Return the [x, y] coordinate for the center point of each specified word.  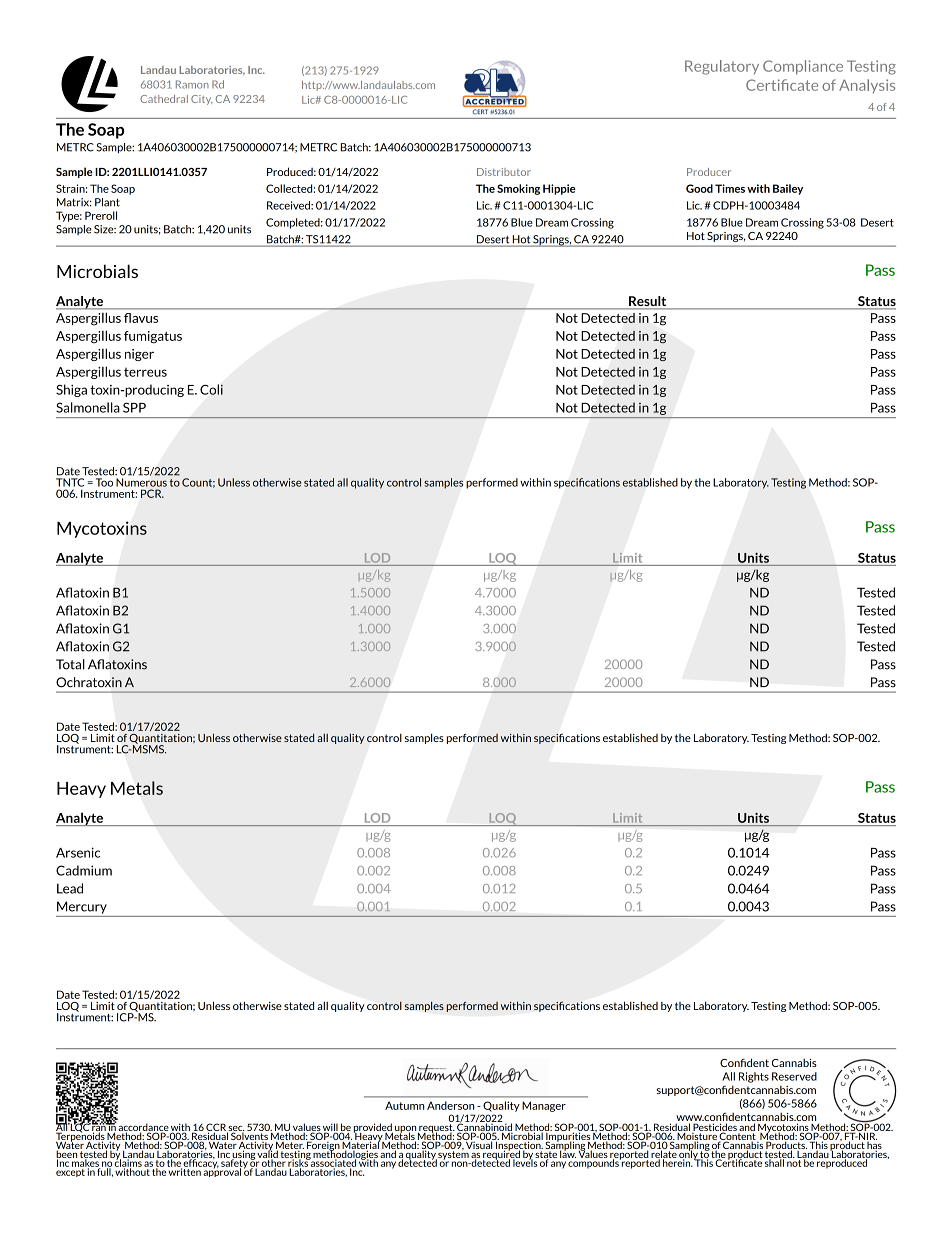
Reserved [794, 1076]
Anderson [451, 1105]
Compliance [803, 67]
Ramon [192, 84]
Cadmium [84, 870]
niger [139, 355]
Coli [211, 389]
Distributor [504, 172]
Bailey [788, 189]
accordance [143, 1128]
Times [730, 188]
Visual [479, 1144]
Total [70, 664]
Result [648, 302]
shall [774, 1162]
